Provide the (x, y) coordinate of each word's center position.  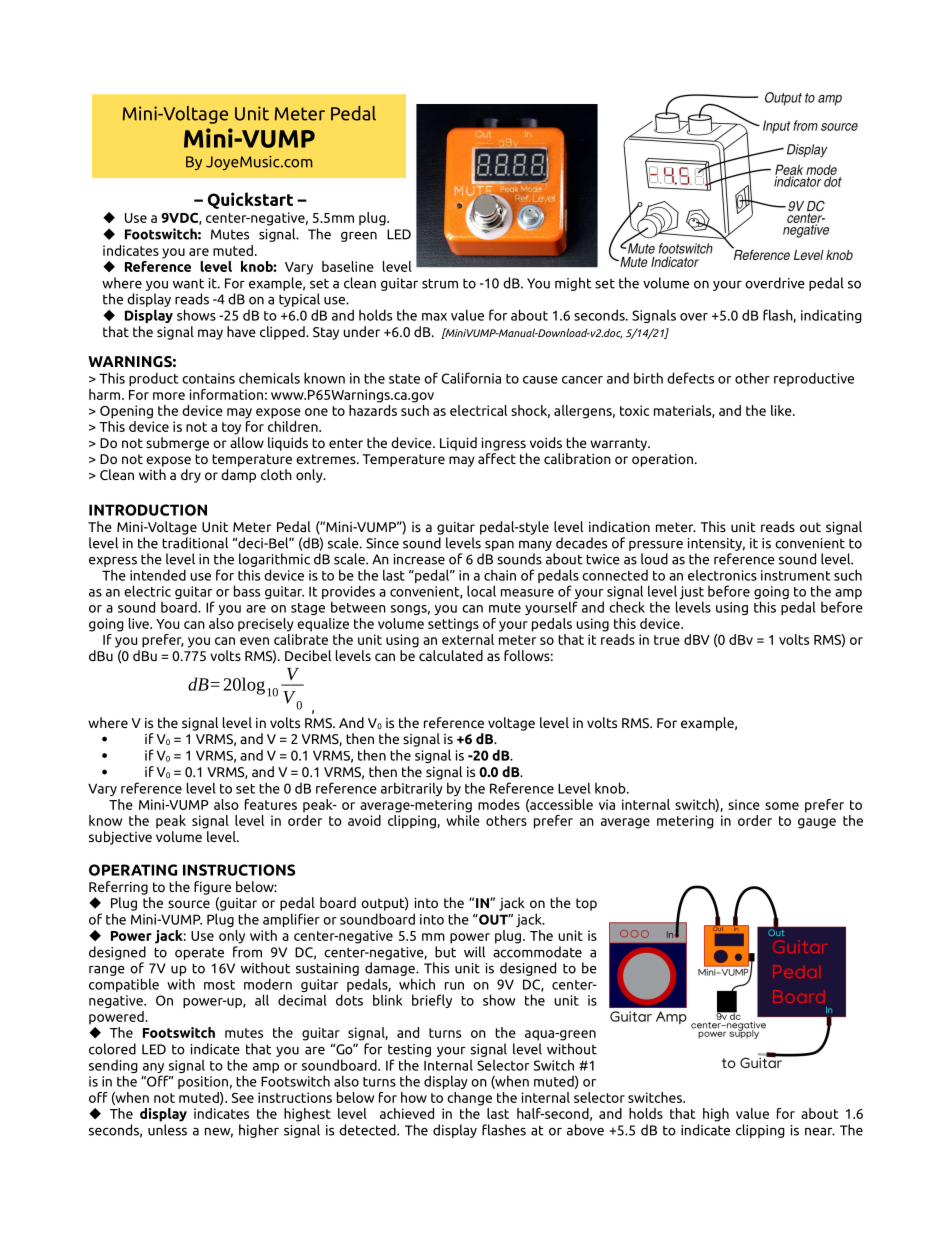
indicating (831, 316)
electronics (722, 575)
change (469, 1099)
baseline (348, 266)
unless (167, 1130)
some (782, 806)
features (271, 804)
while (463, 819)
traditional (195, 543)
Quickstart (250, 200)
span (499, 546)
